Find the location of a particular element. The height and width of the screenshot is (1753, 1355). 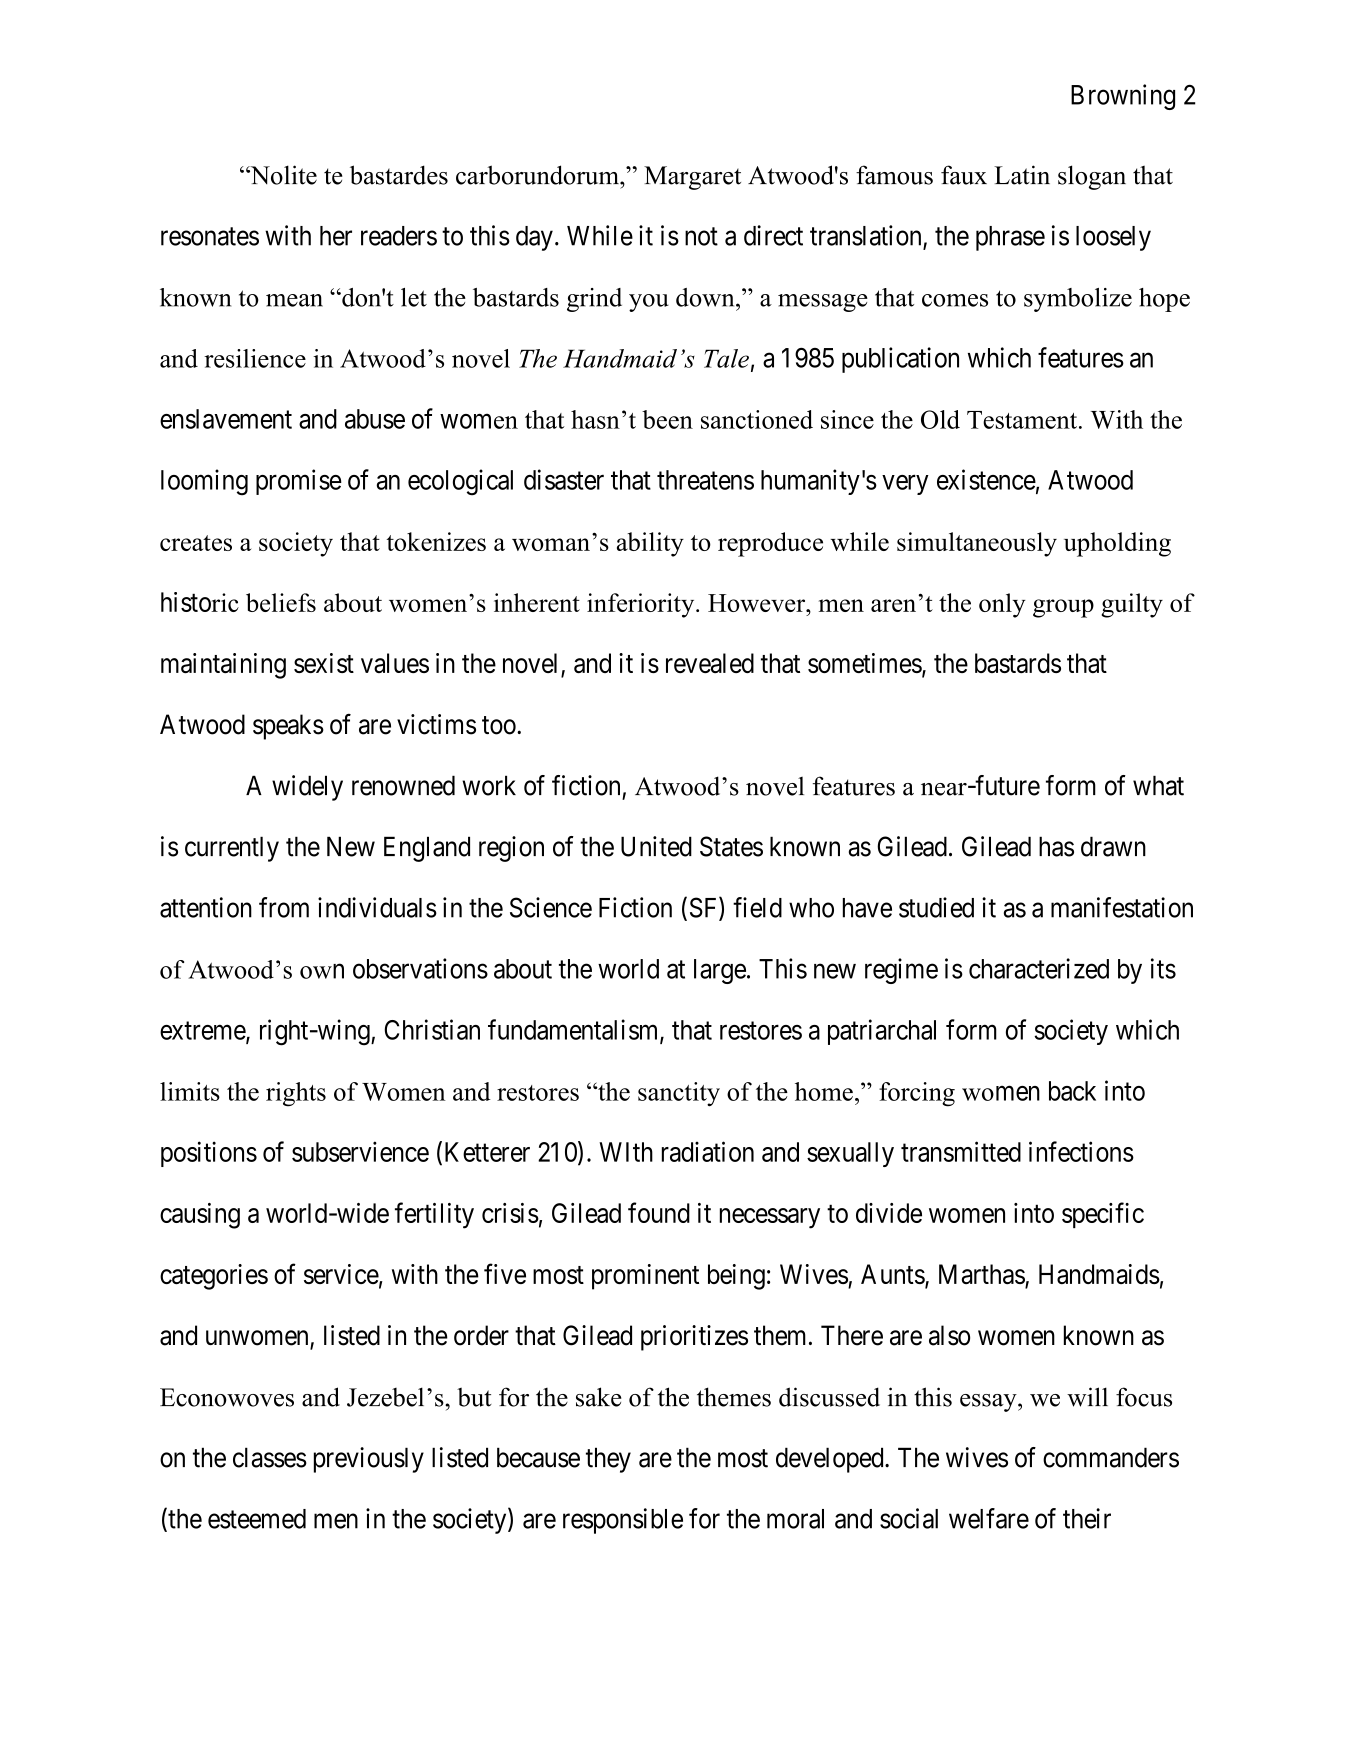

Margaret is located at coordinates (692, 178).
